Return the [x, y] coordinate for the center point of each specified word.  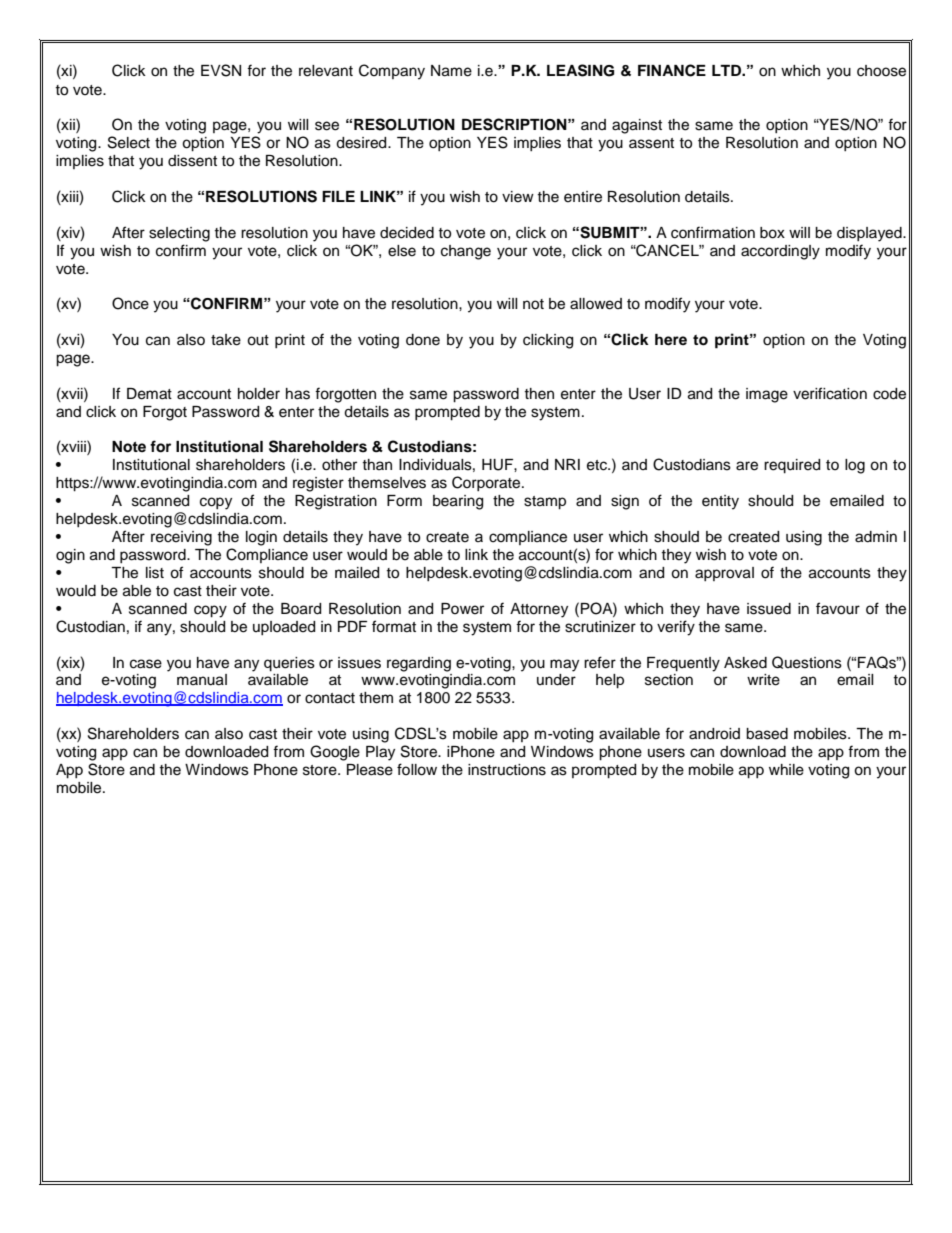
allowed [596, 304]
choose [881, 71]
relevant [326, 71]
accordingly [780, 252]
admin [876, 537]
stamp [545, 503]
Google [335, 753]
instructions [507, 770]
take [226, 340]
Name [451, 71]
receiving [181, 538]
